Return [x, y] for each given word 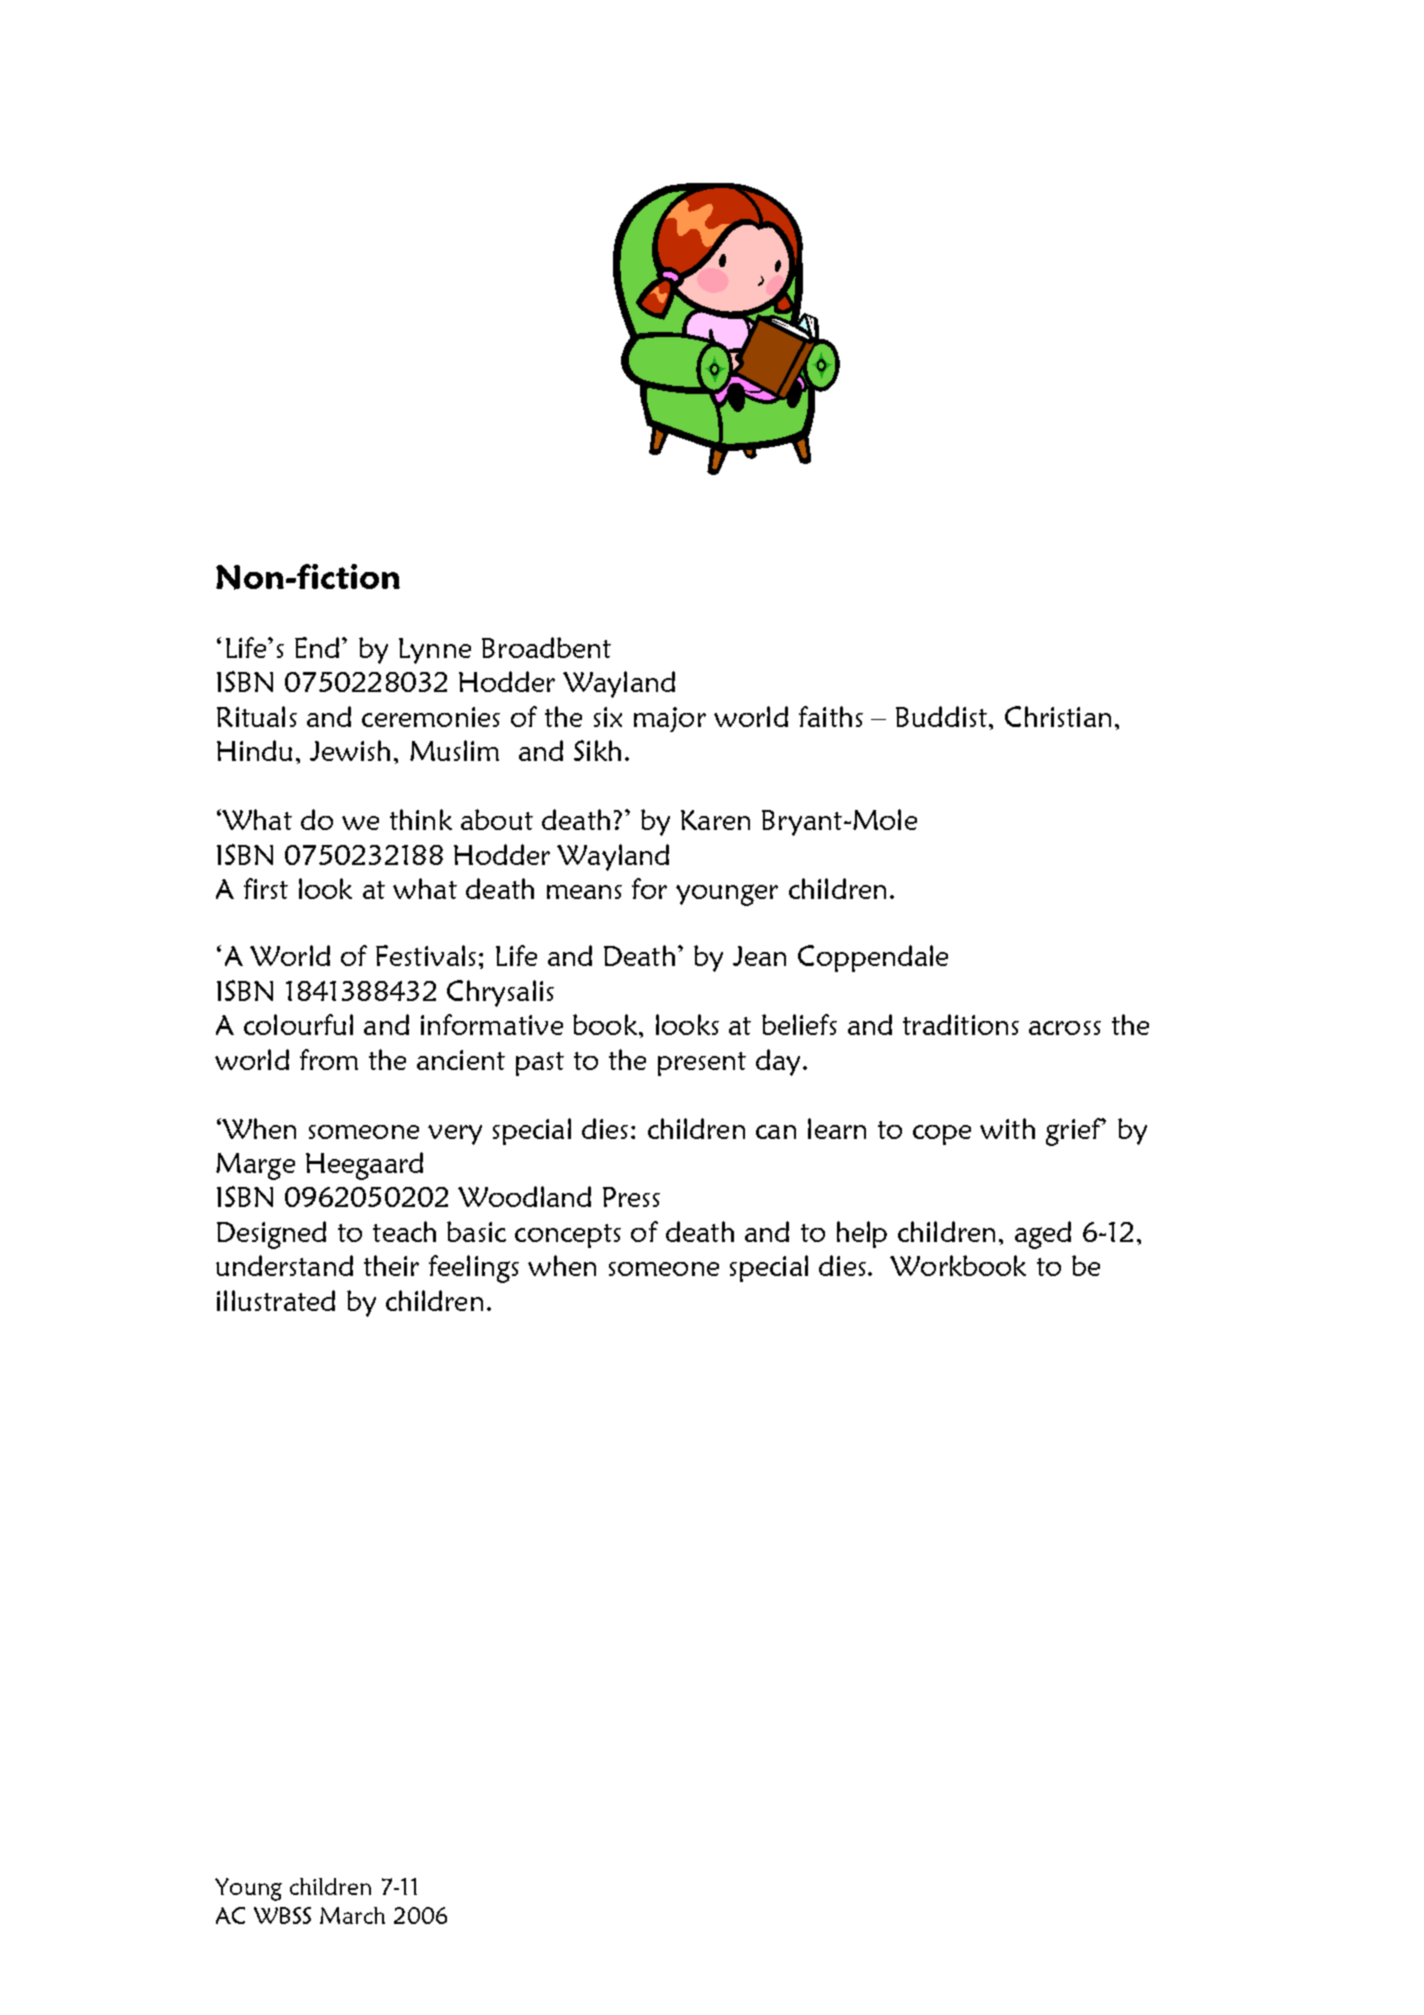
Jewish [350, 750]
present [702, 1064]
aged [1043, 1235]
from [329, 1059]
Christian [1058, 716]
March [352, 1915]
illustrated [276, 1300]
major [670, 719]
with [1007, 1128]
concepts [568, 1236]
